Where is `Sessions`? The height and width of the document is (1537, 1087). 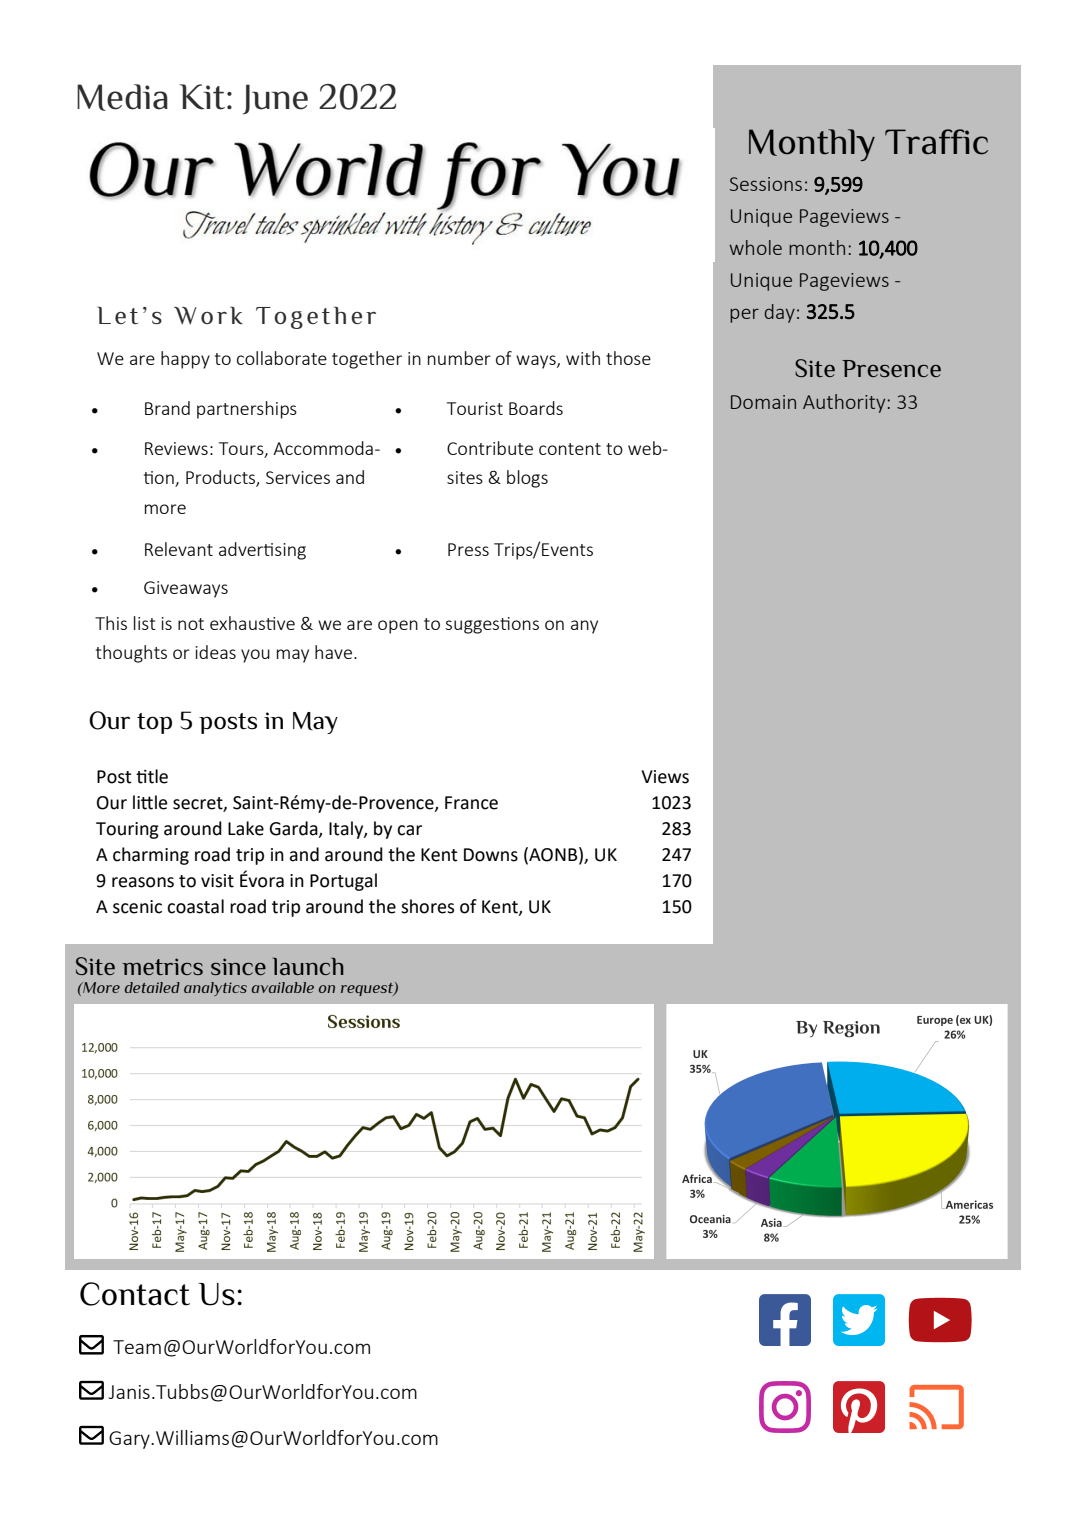
Sessions is located at coordinates (766, 184).
